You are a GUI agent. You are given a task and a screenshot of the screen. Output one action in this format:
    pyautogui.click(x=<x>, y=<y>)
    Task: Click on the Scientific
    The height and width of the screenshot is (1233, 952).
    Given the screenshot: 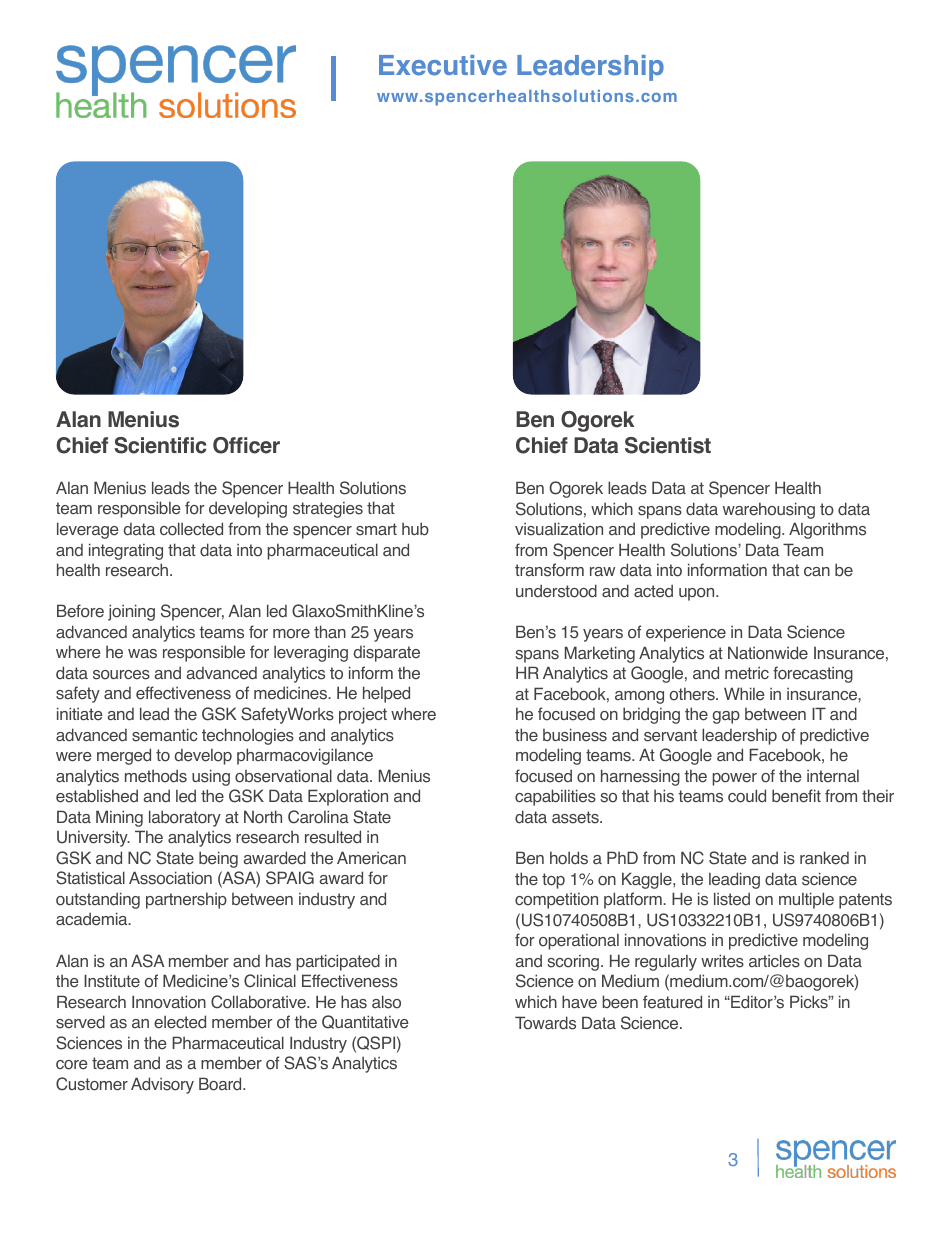 What is the action you would take?
    pyautogui.click(x=160, y=445)
